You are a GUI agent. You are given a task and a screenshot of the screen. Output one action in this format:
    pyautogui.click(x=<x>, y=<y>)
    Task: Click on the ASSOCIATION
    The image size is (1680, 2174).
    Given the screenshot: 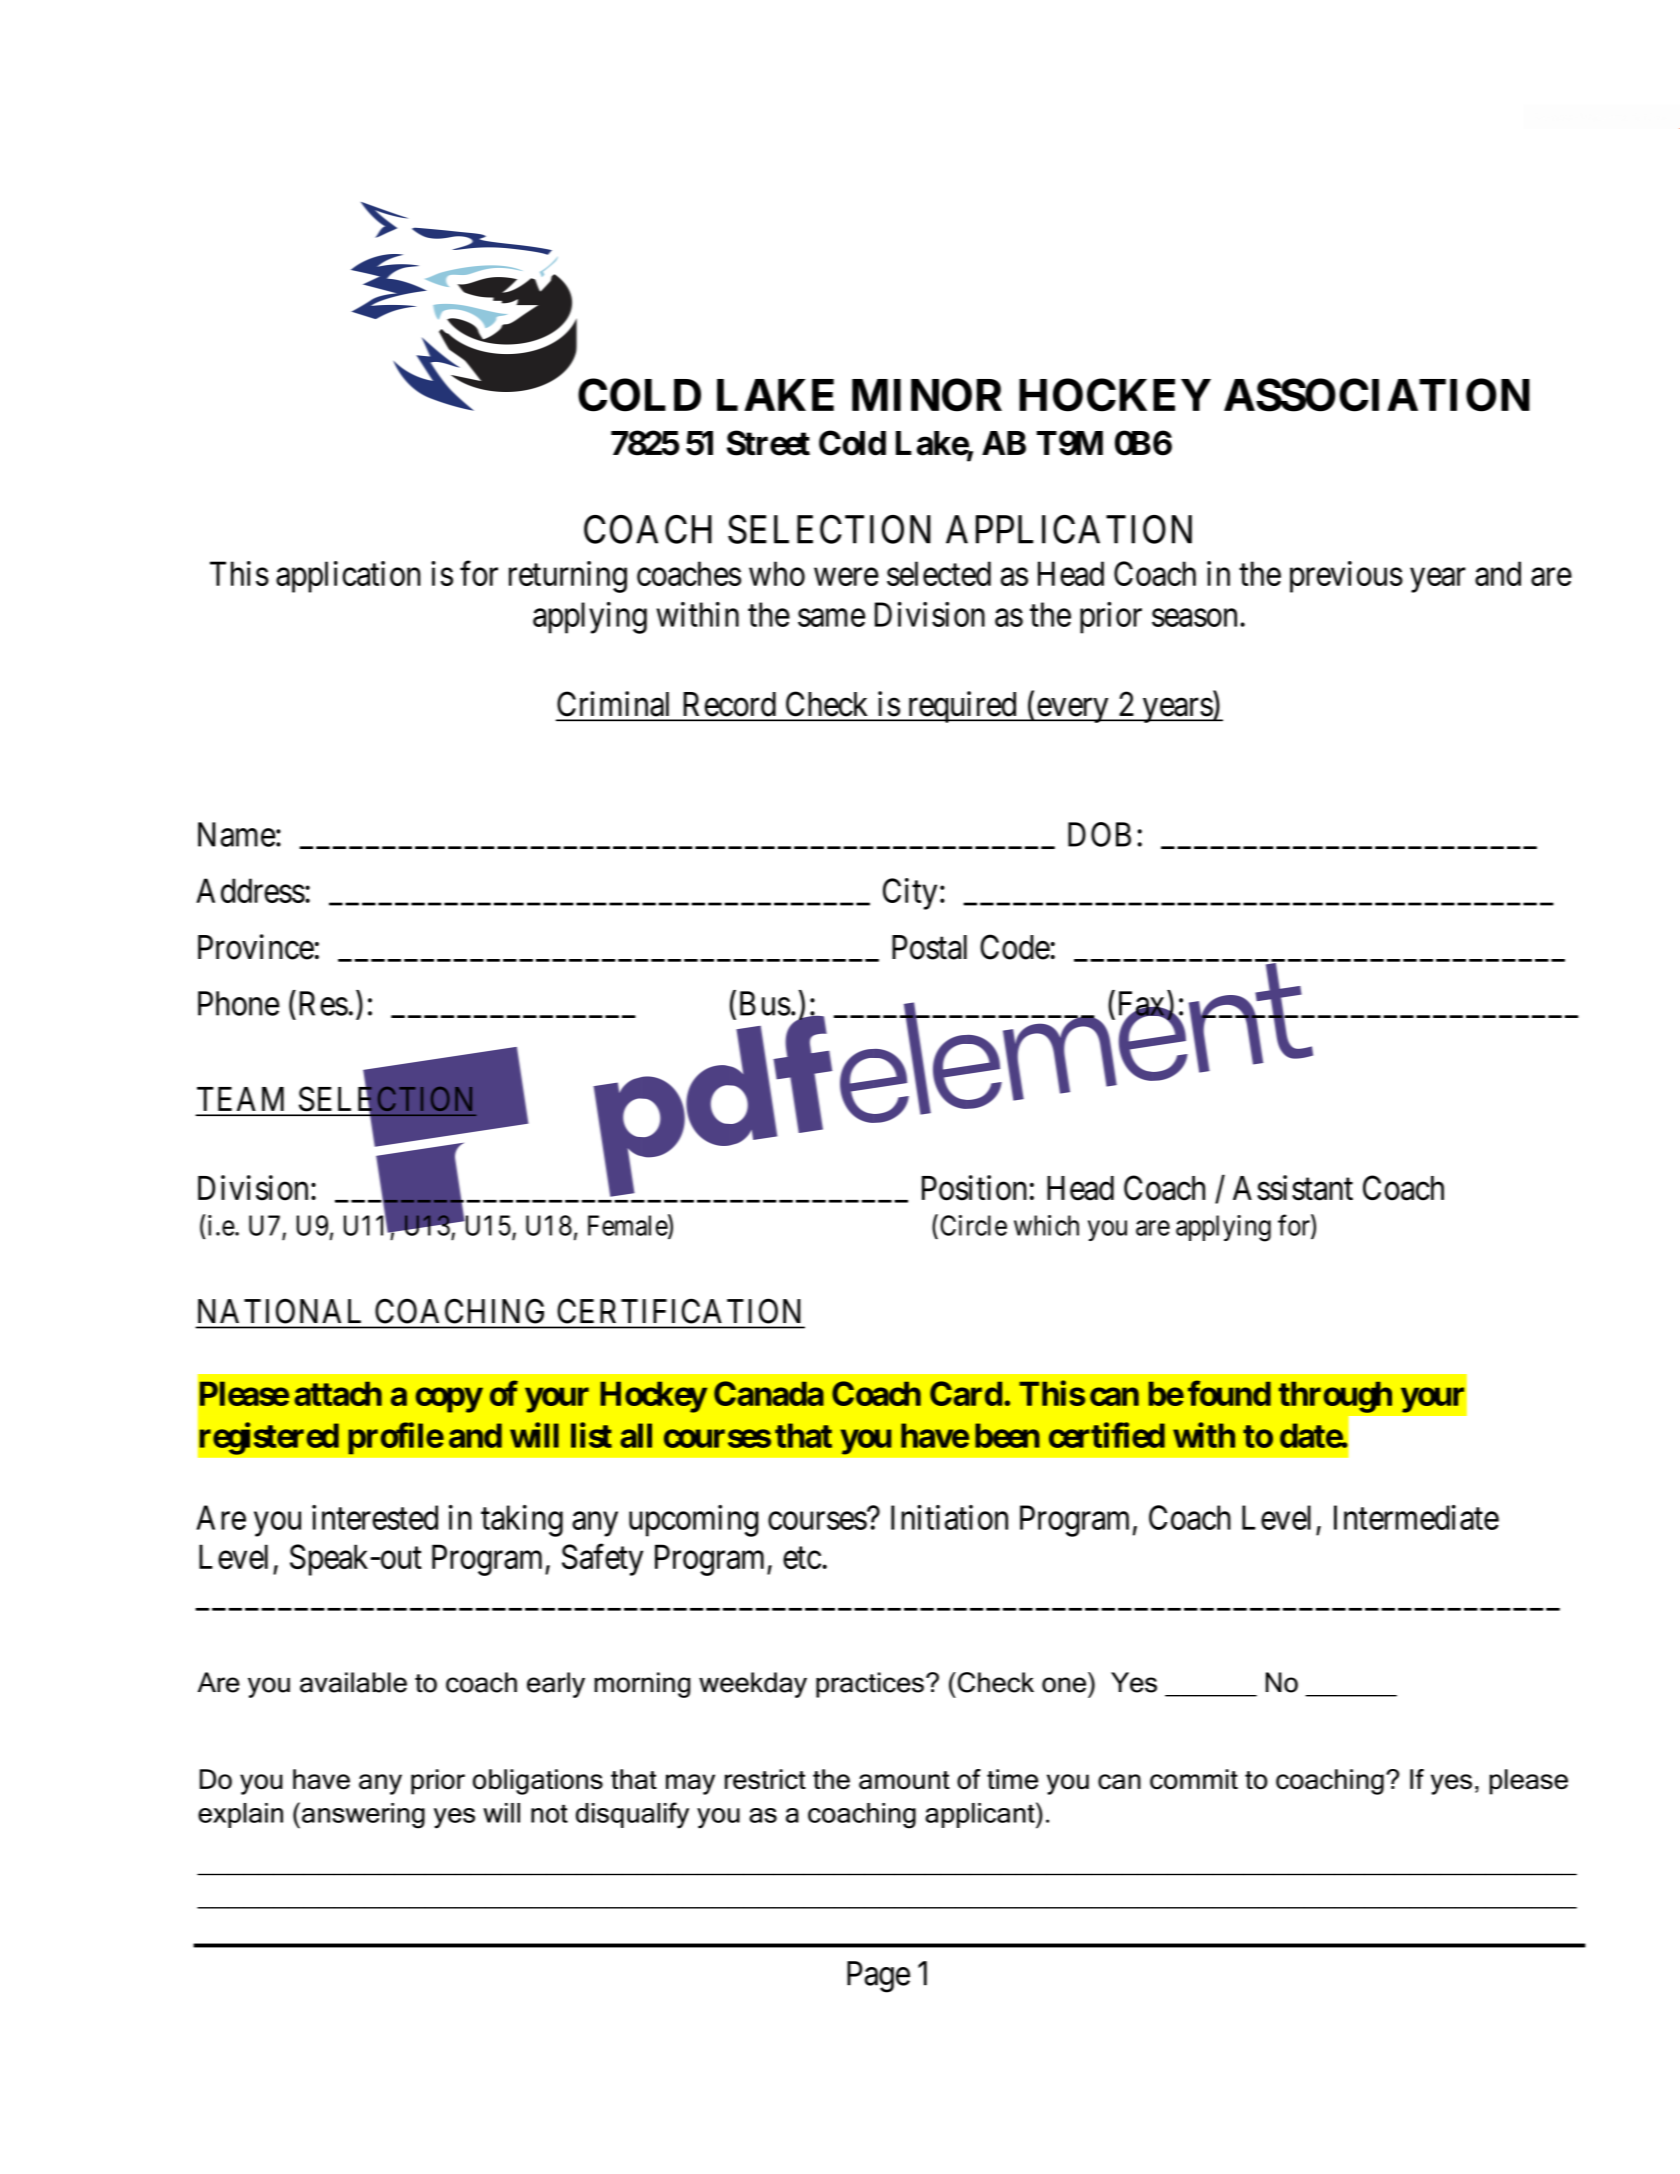 What is the action you would take?
    pyautogui.click(x=1377, y=395)
